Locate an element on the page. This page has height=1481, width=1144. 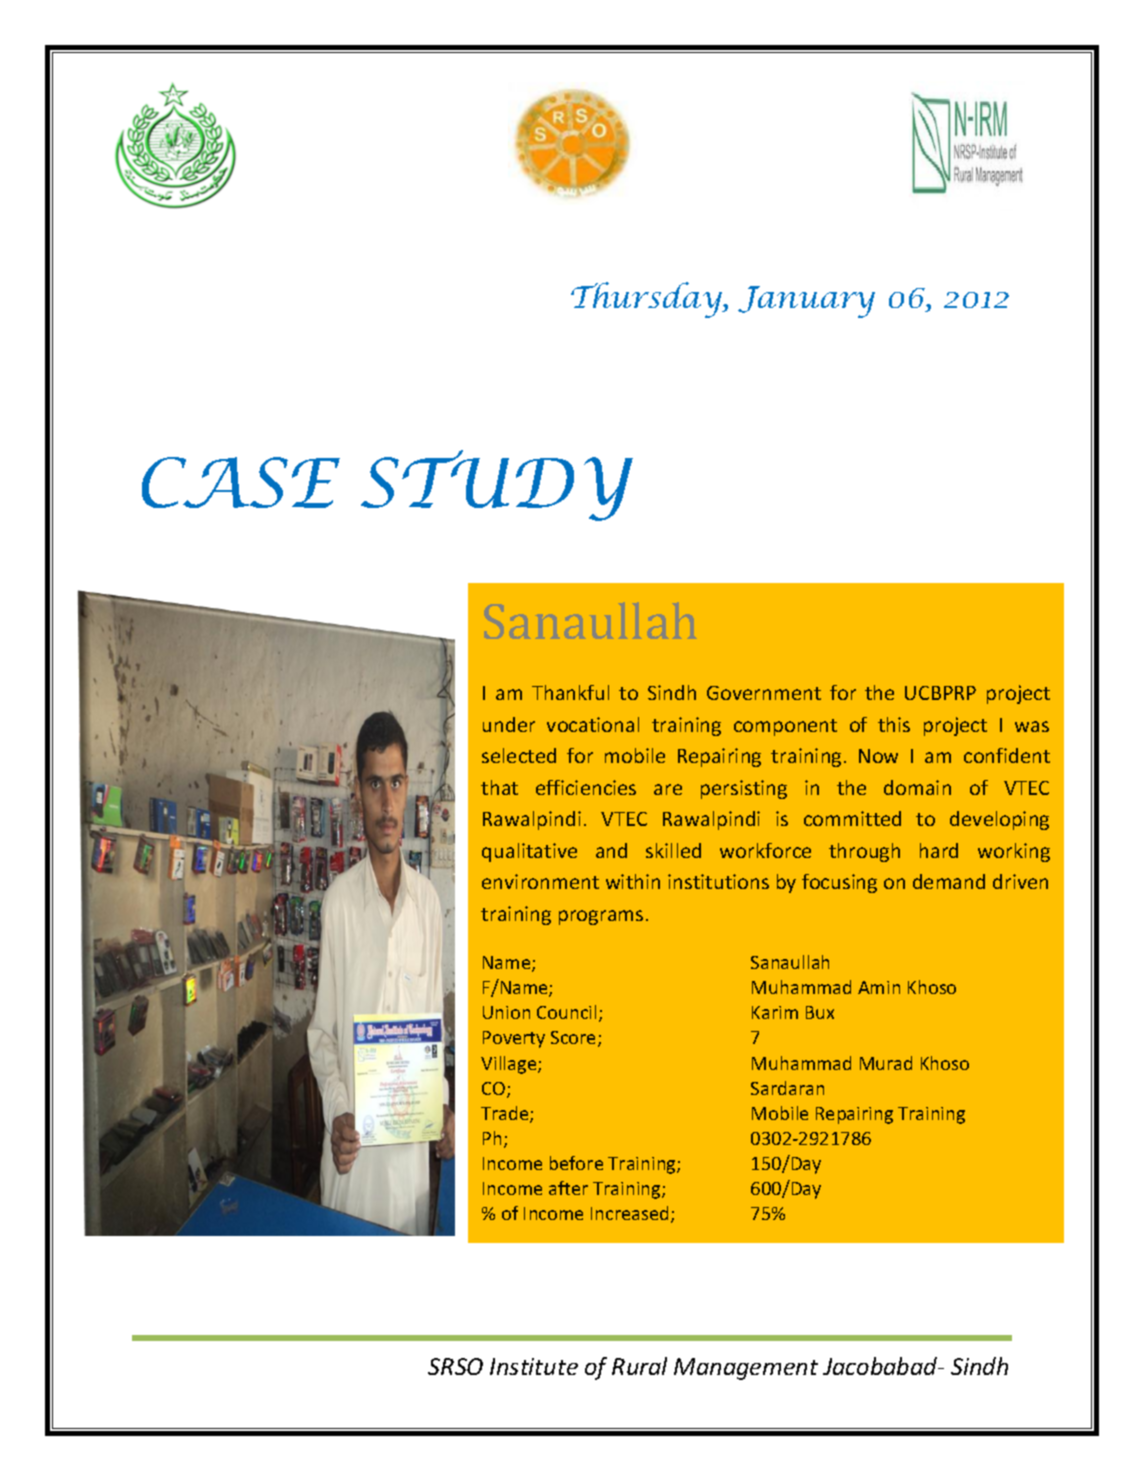
vocational is located at coordinates (593, 724).
